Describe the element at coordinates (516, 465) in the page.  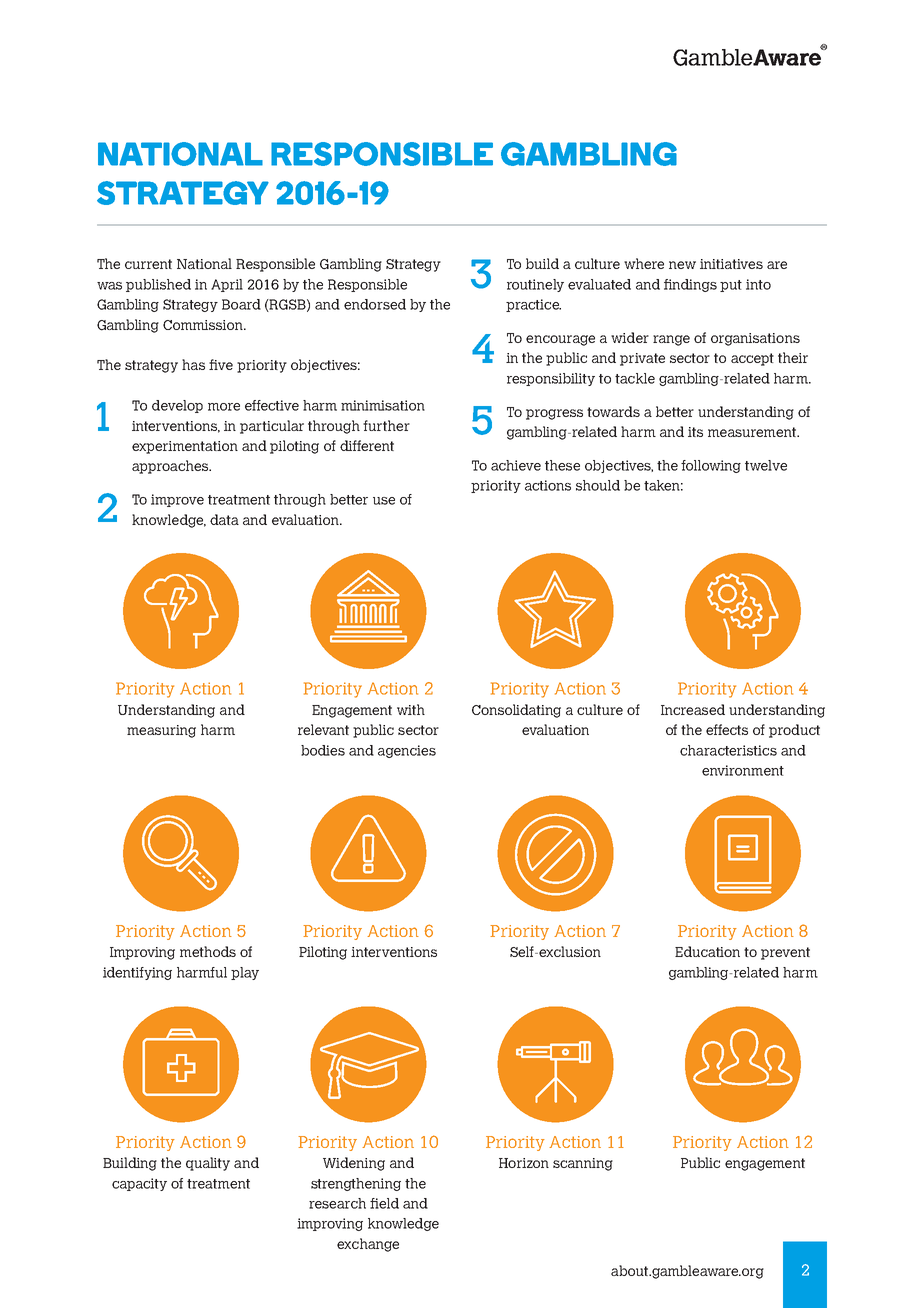
I see `achieve` at that location.
